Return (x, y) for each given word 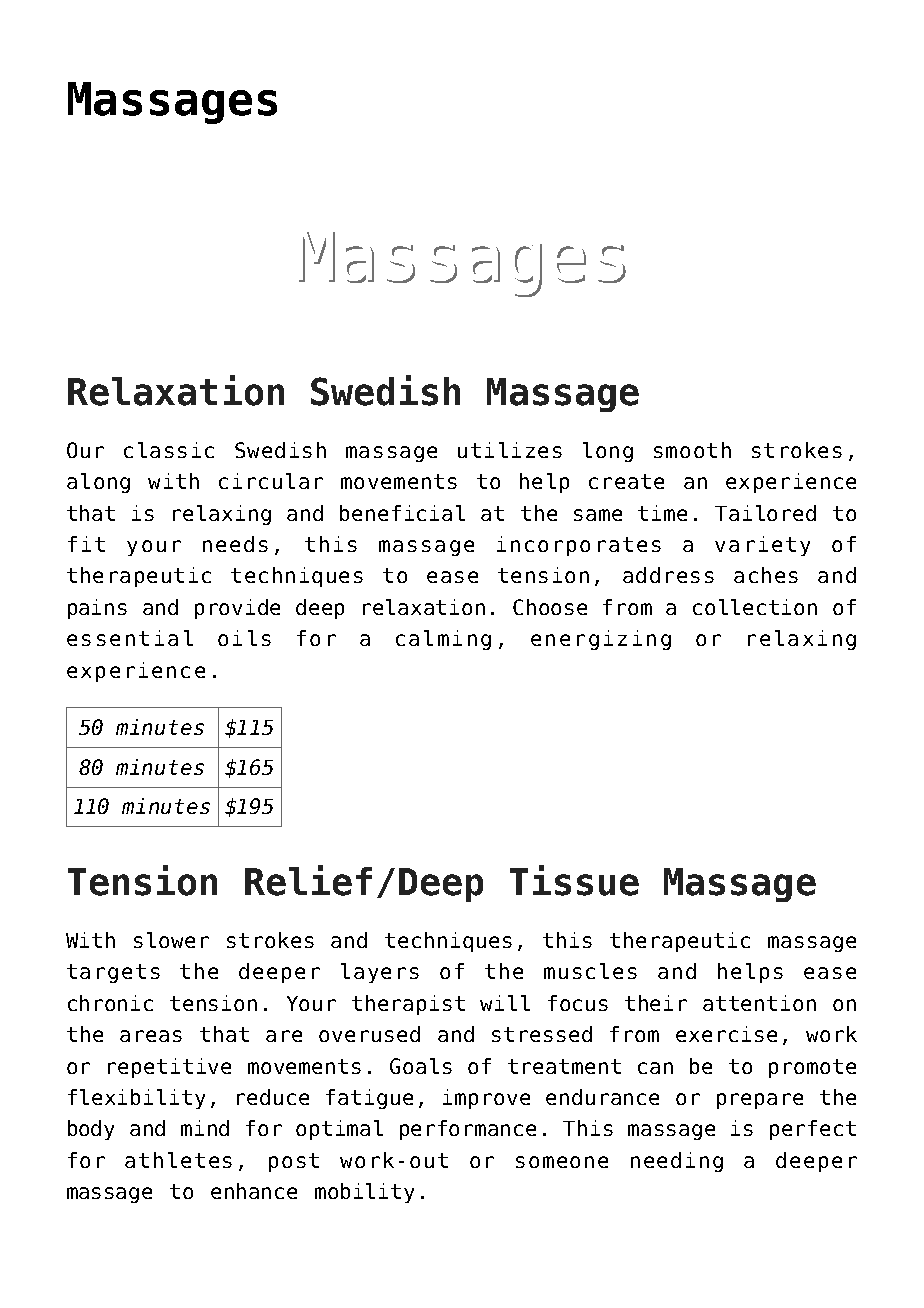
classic (169, 450)
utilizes (510, 450)
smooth (692, 450)
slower (171, 940)
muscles (590, 971)
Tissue (574, 880)
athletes (178, 1160)
